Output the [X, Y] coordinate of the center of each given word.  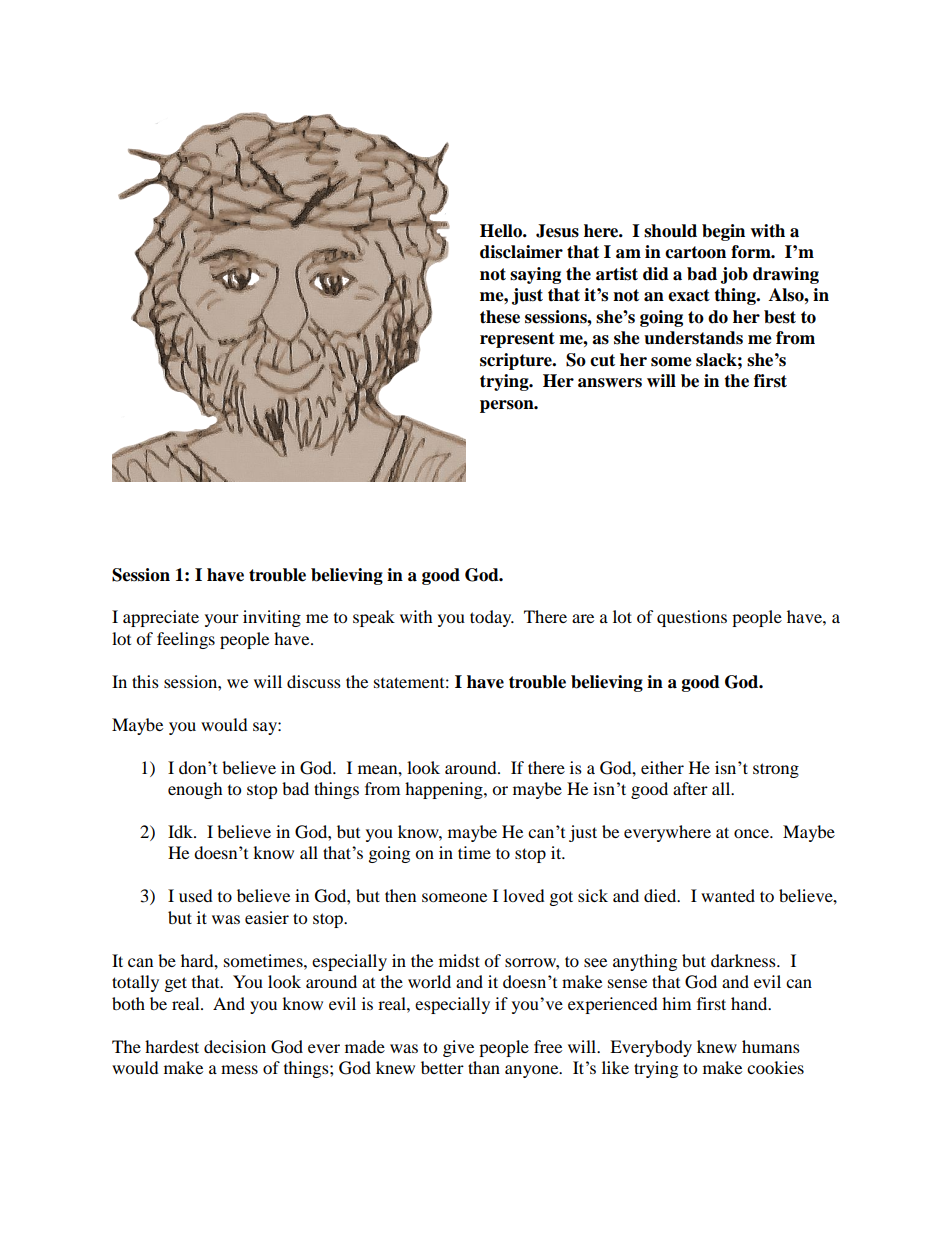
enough [195, 790]
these [500, 317]
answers [610, 383]
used [196, 895]
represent [517, 340]
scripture [517, 361]
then [400, 895]
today [492, 618]
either [662, 767]
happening [445, 790]
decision [235, 1046]
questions [692, 618]
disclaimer [521, 252]
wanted [728, 895]
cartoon [695, 252]
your [222, 620]
